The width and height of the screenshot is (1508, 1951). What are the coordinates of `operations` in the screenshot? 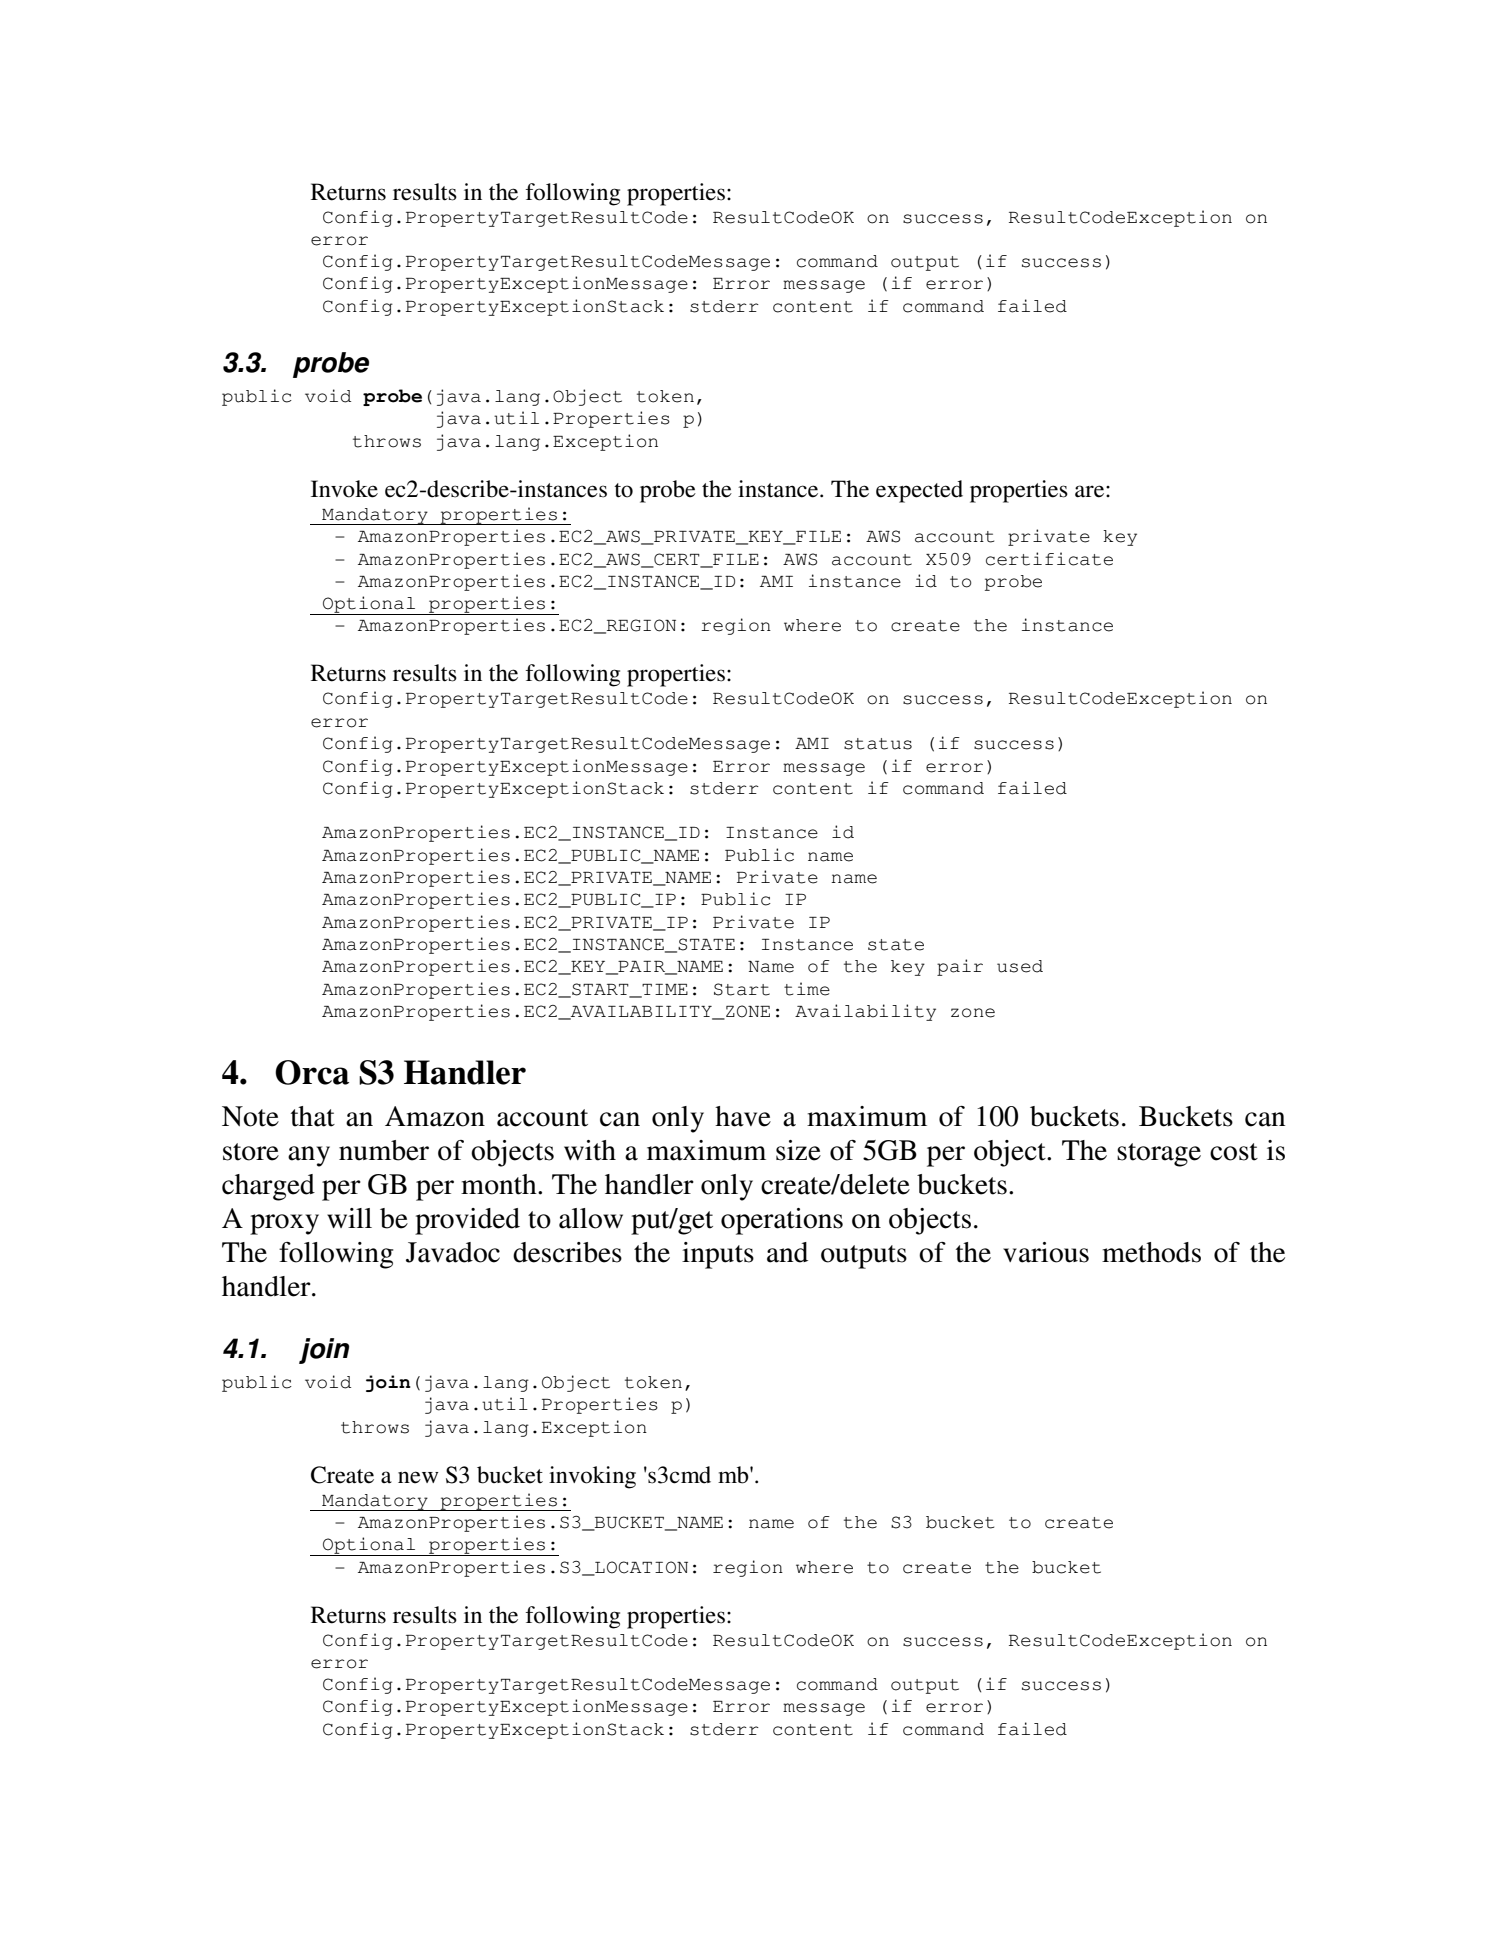 It's located at (782, 1221).
